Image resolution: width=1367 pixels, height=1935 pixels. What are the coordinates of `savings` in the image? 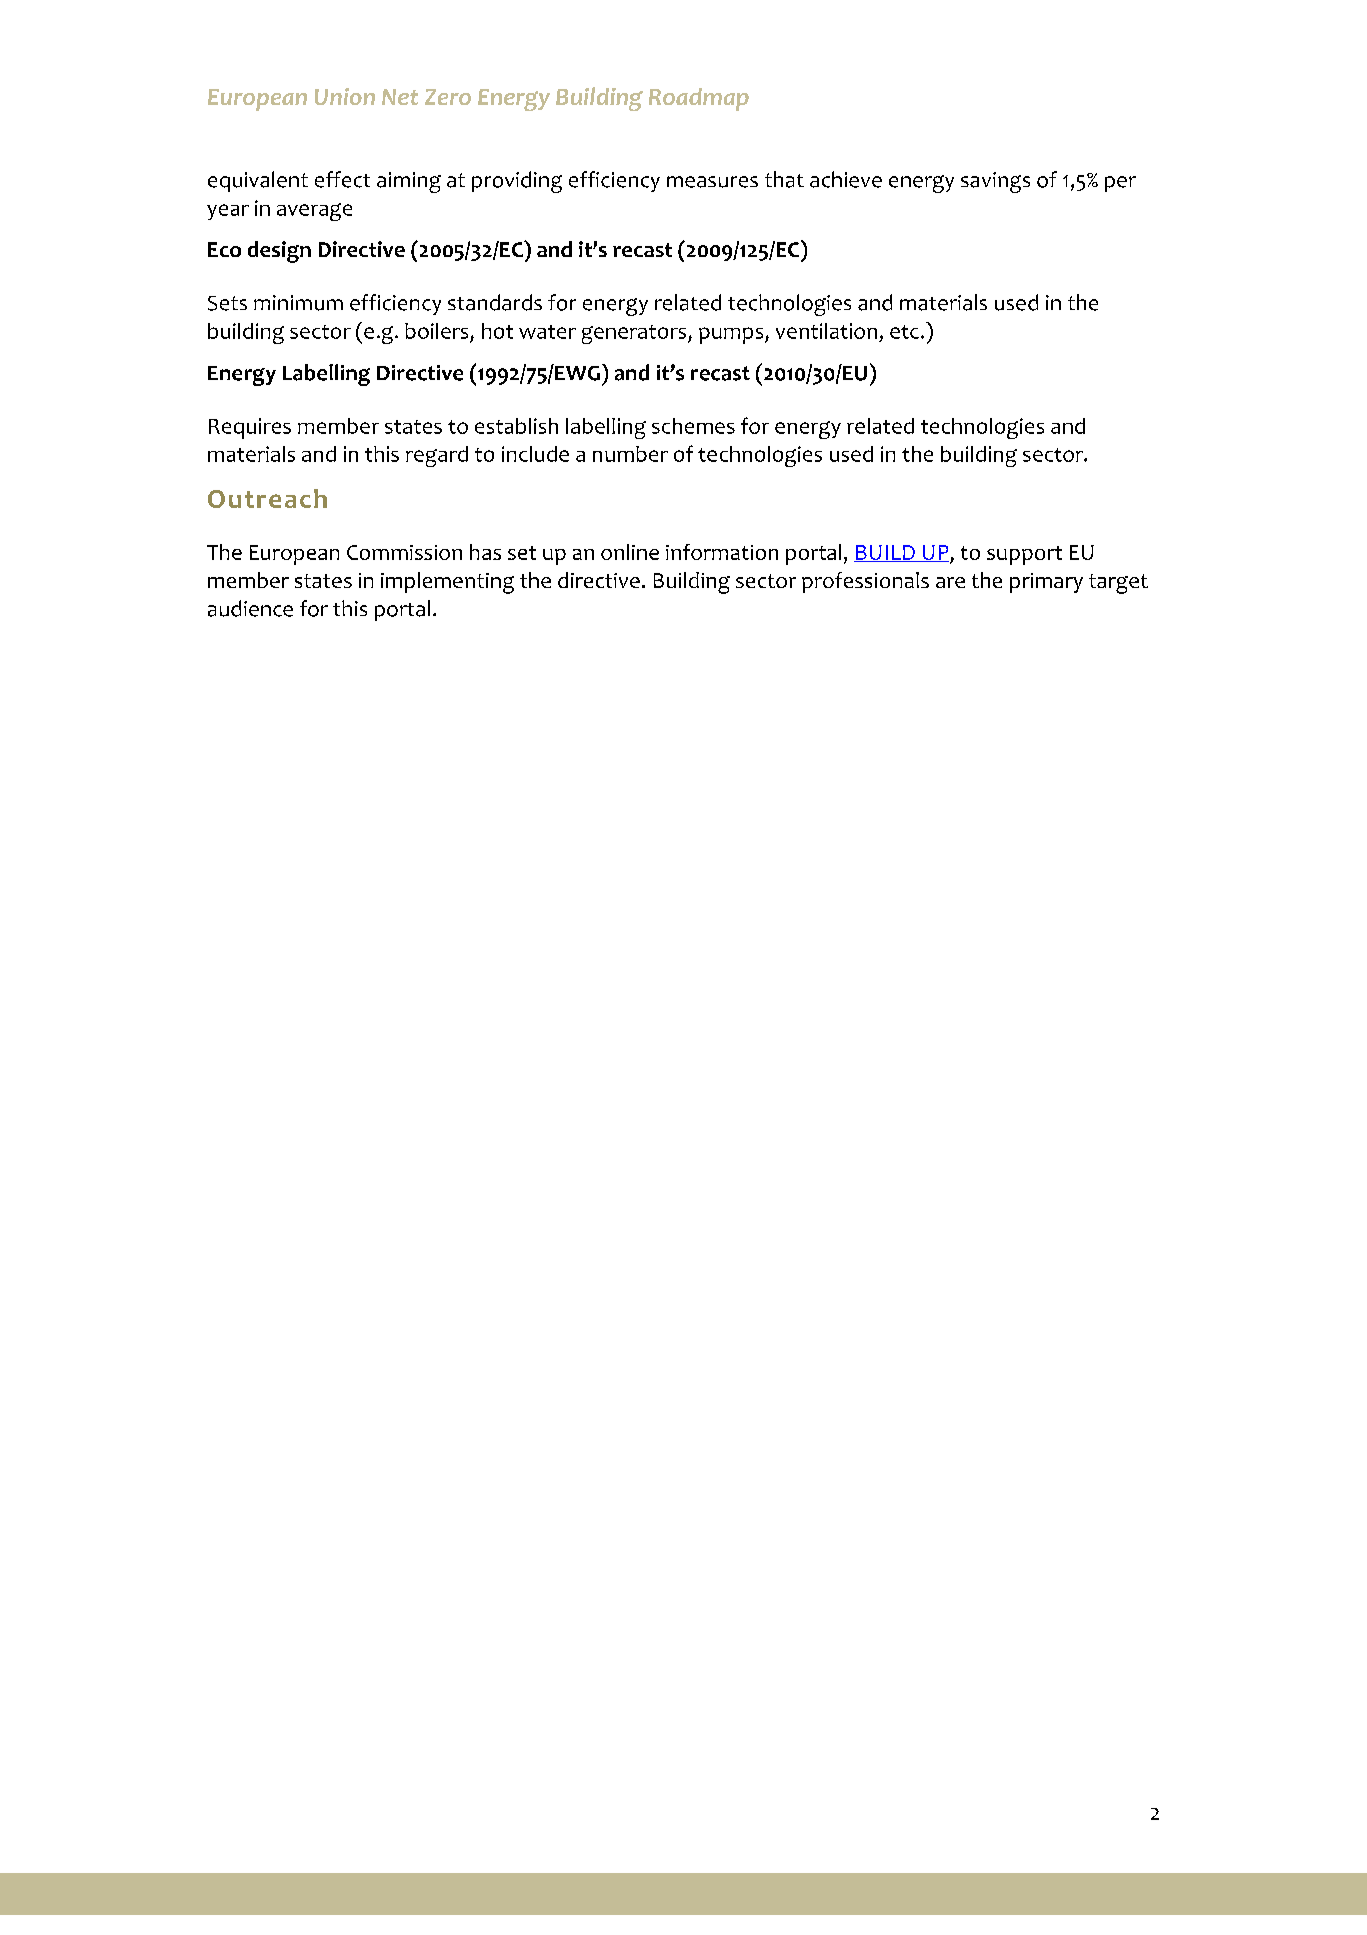 It's located at (995, 182).
